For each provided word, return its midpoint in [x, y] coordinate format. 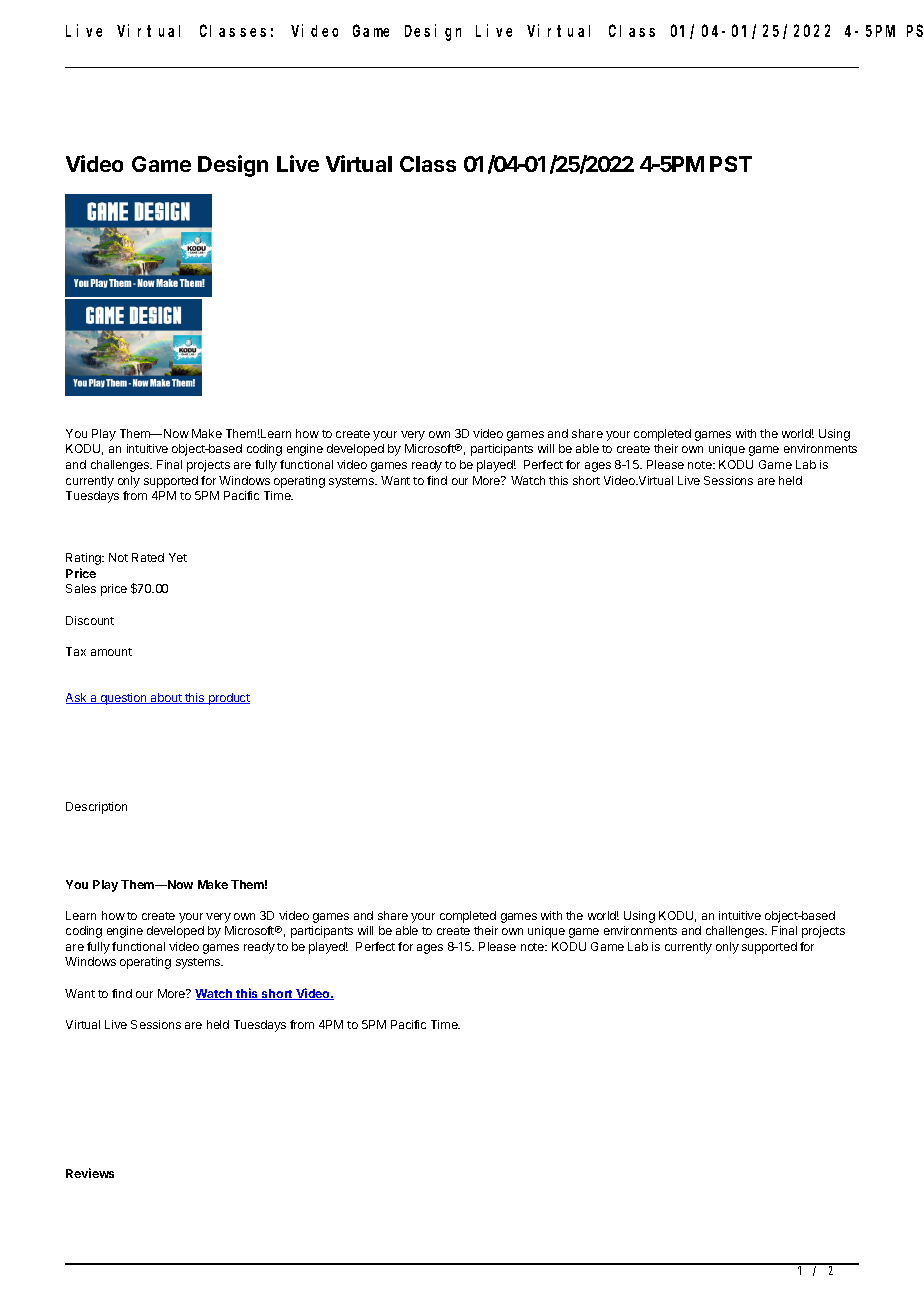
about [166, 698]
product [228, 699]
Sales [81, 588]
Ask [77, 698]
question [123, 699]
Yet [178, 557]
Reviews [90, 1173]
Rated [148, 557]
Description [96, 808]
